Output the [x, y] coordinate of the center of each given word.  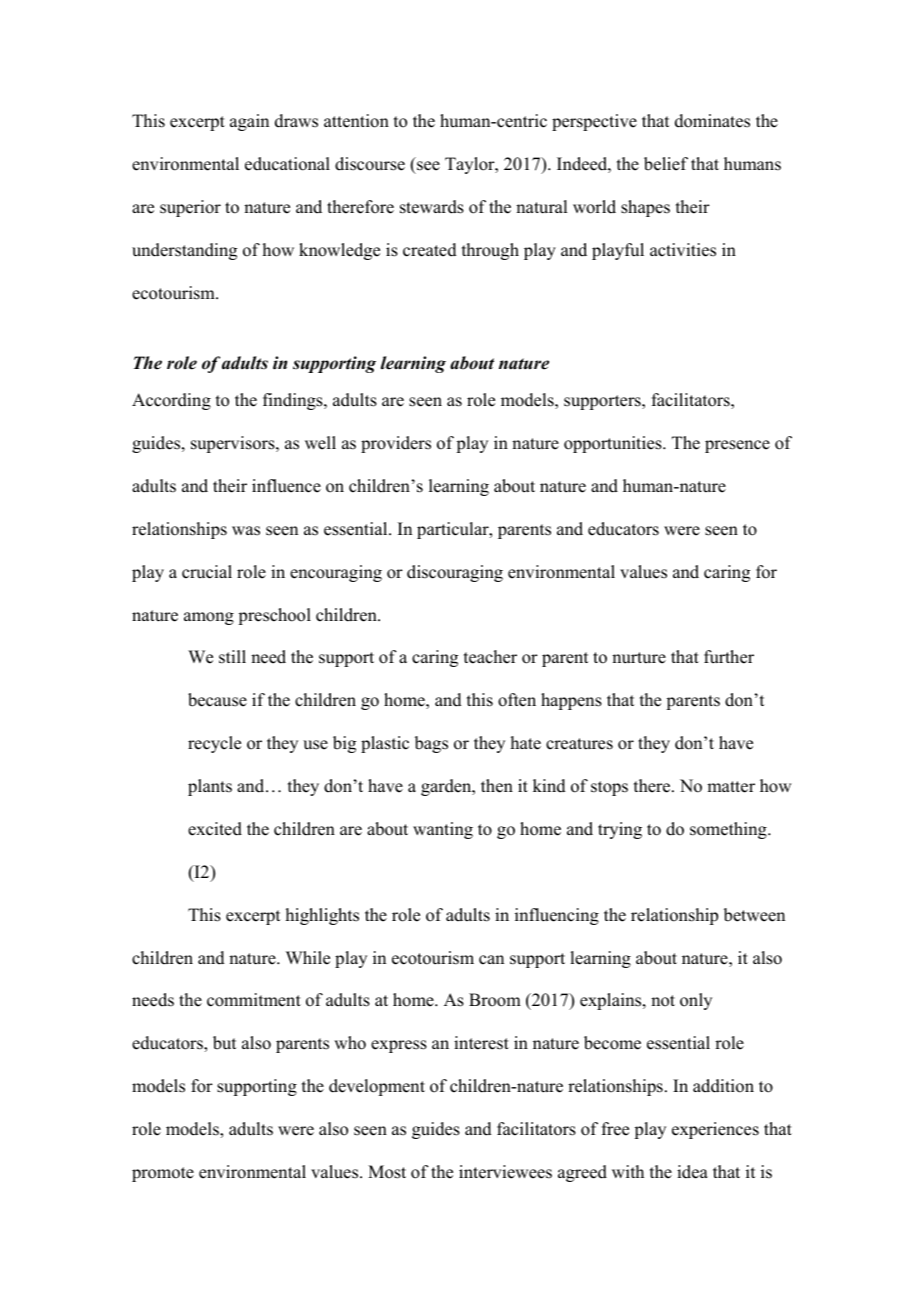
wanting [443, 830]
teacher [490, 657]
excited [215, 829]
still [232, 657]
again [249, 122]
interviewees [505, 1172]
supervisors [234, 444]
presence [737, 446]
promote [163, 1174]
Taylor [471, 165]
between [754, 915]
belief [666, 164]
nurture [639, 658]
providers [396, 444]
